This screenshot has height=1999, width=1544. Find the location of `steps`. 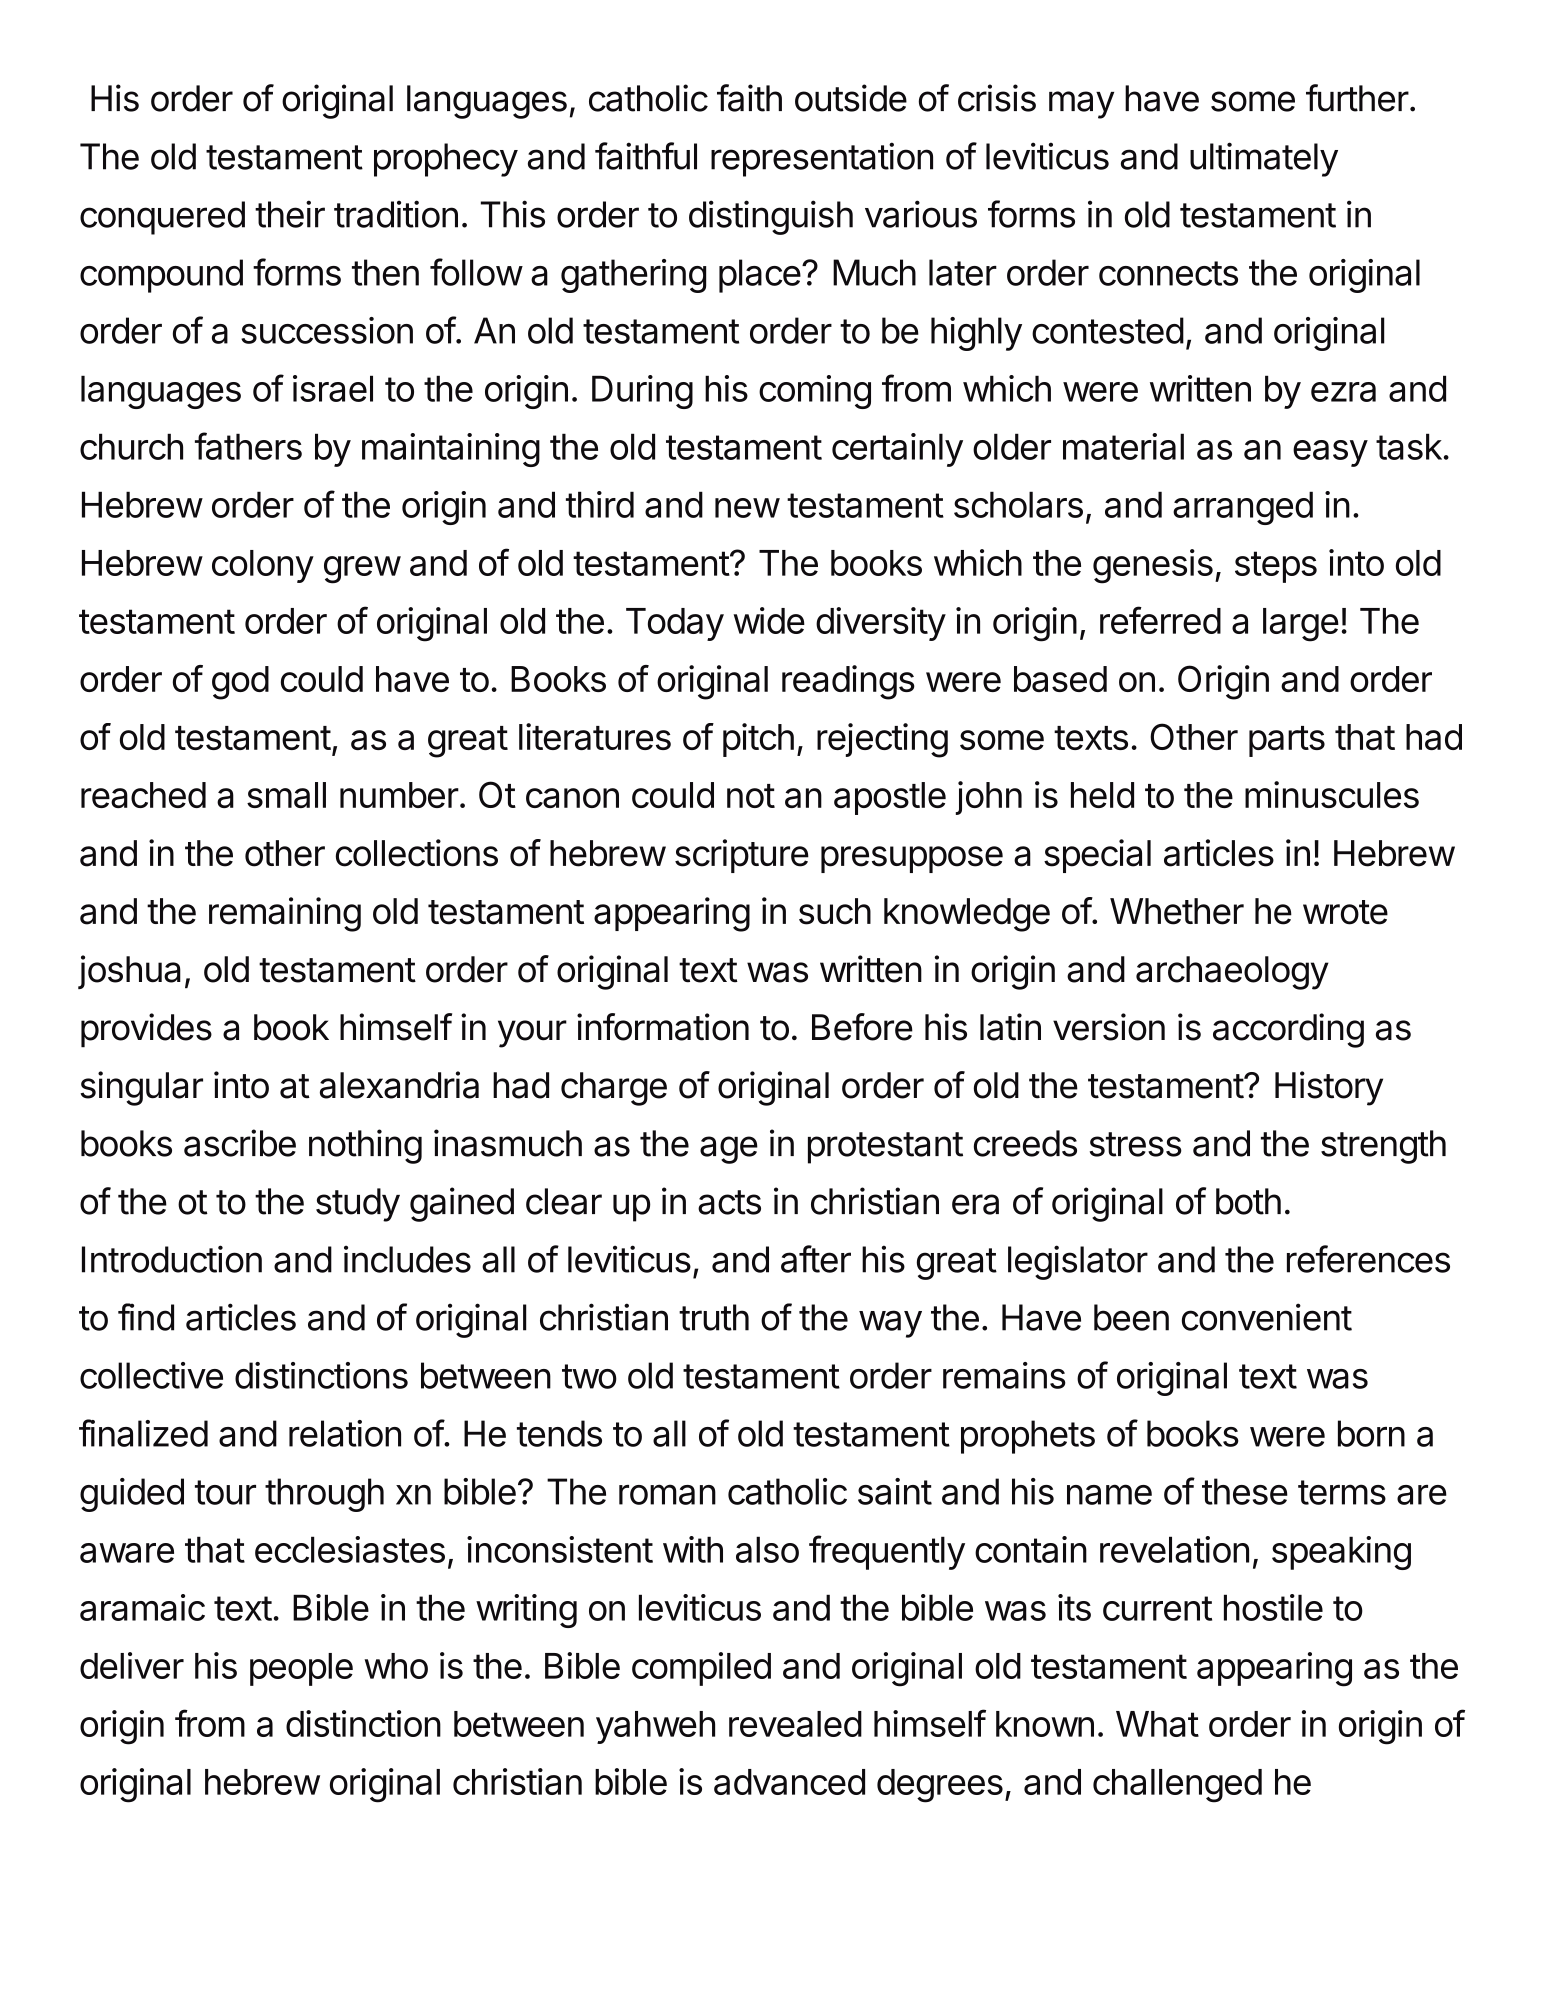

steps is located at coordinates (1276, 567).
